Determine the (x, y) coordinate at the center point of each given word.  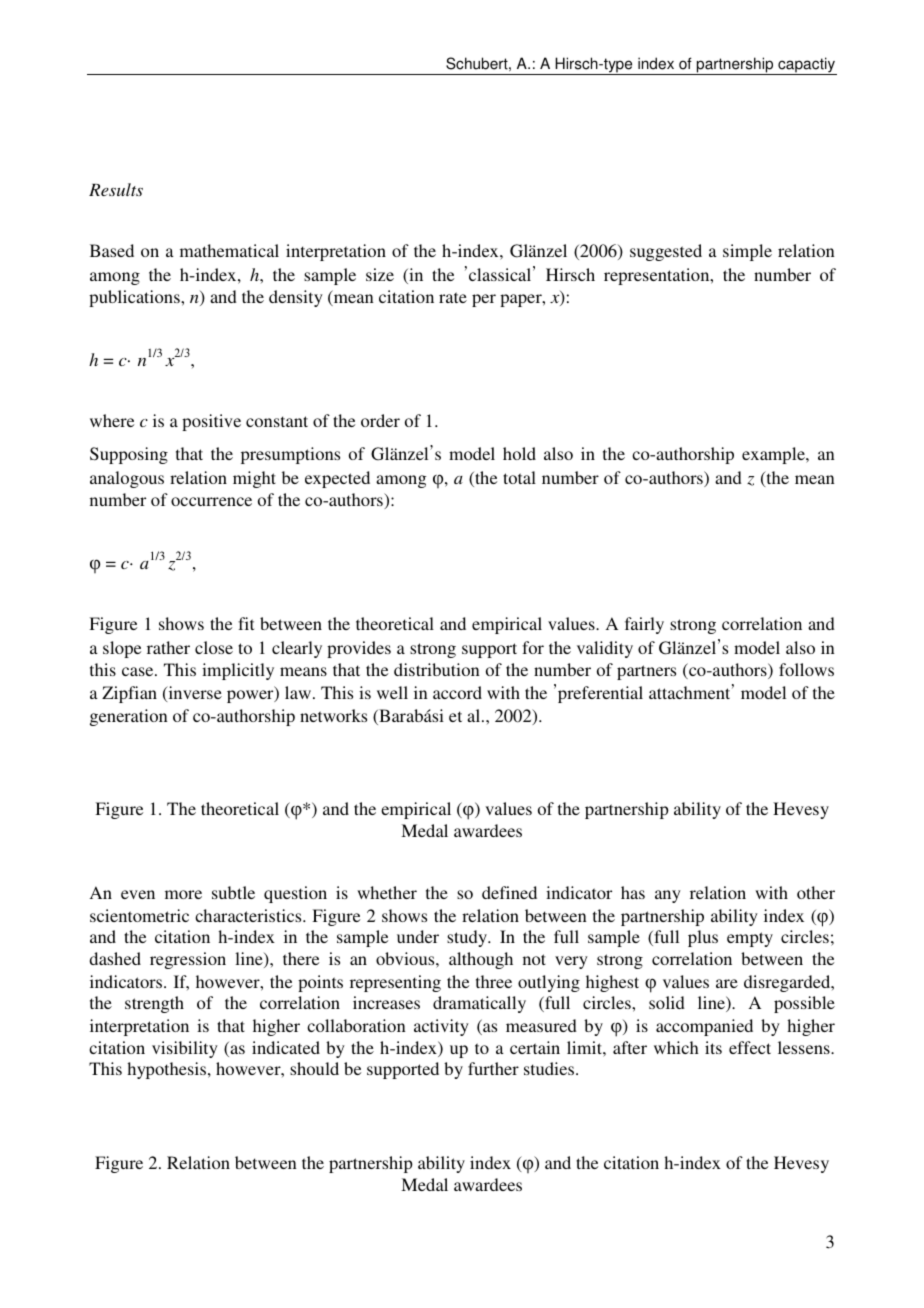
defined (509, 892)
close (214, 647)
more (183, 894)
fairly (644, 625)
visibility (185, 1049)
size (380, 274)
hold (519, 453)
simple (747, 252)
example (774, 455)
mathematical (229, 250)
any (668, 896)
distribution (437, 669)
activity (441, 1027)
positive (211, 422)
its (713, 1047)
